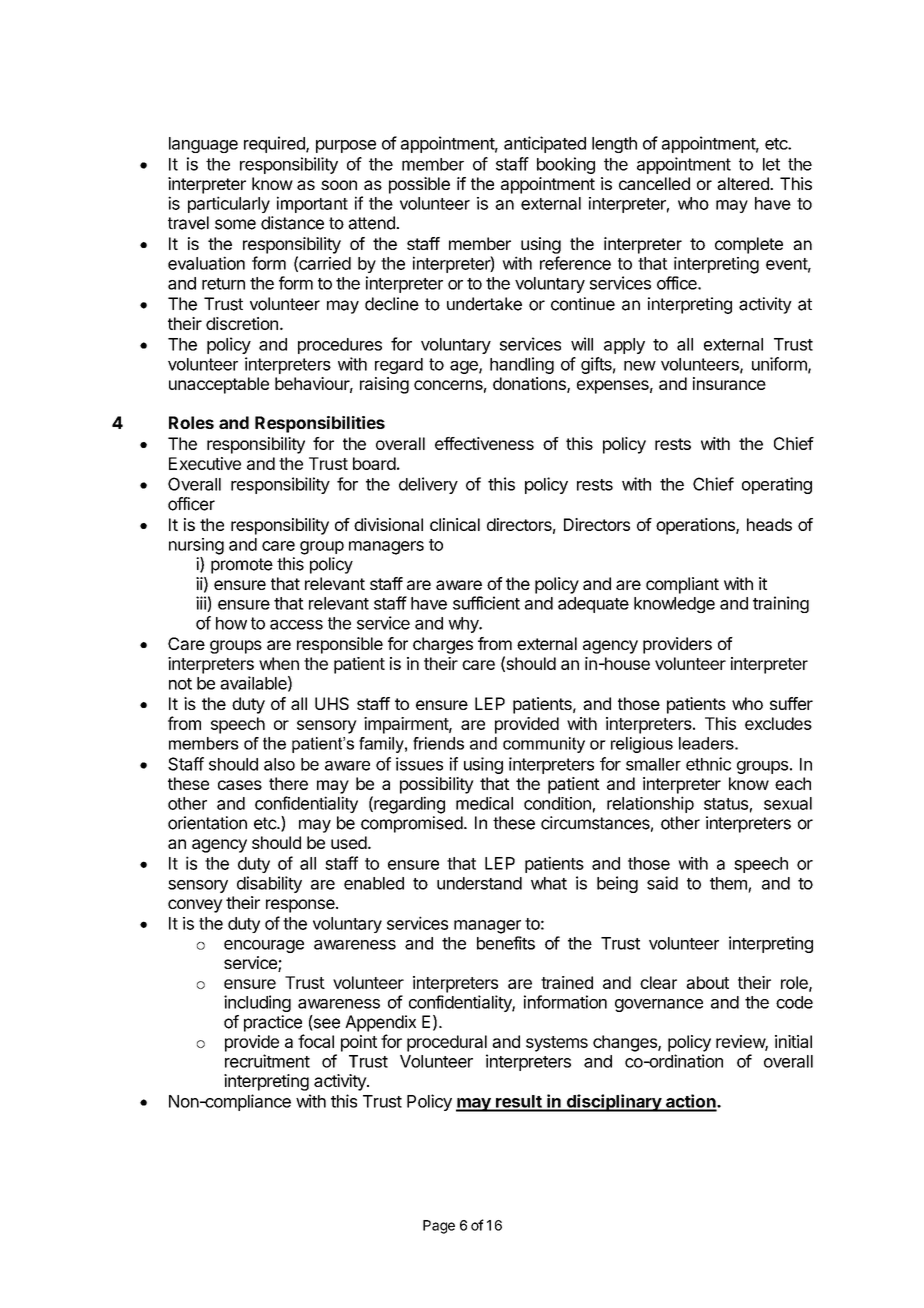 The image size is (924, 1308). I want to click on charges, so click(443, 645).
